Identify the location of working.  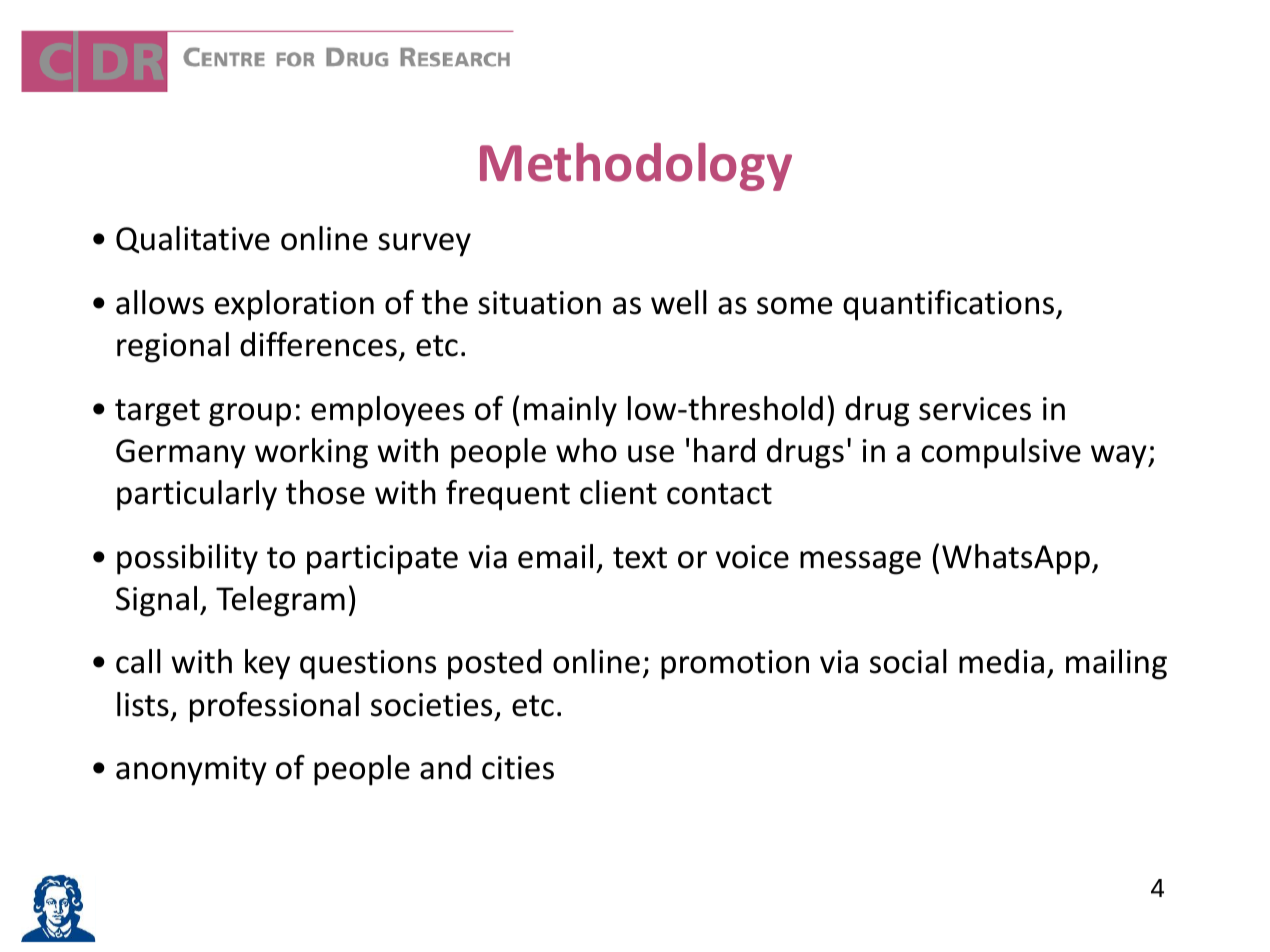
(311, 453).
